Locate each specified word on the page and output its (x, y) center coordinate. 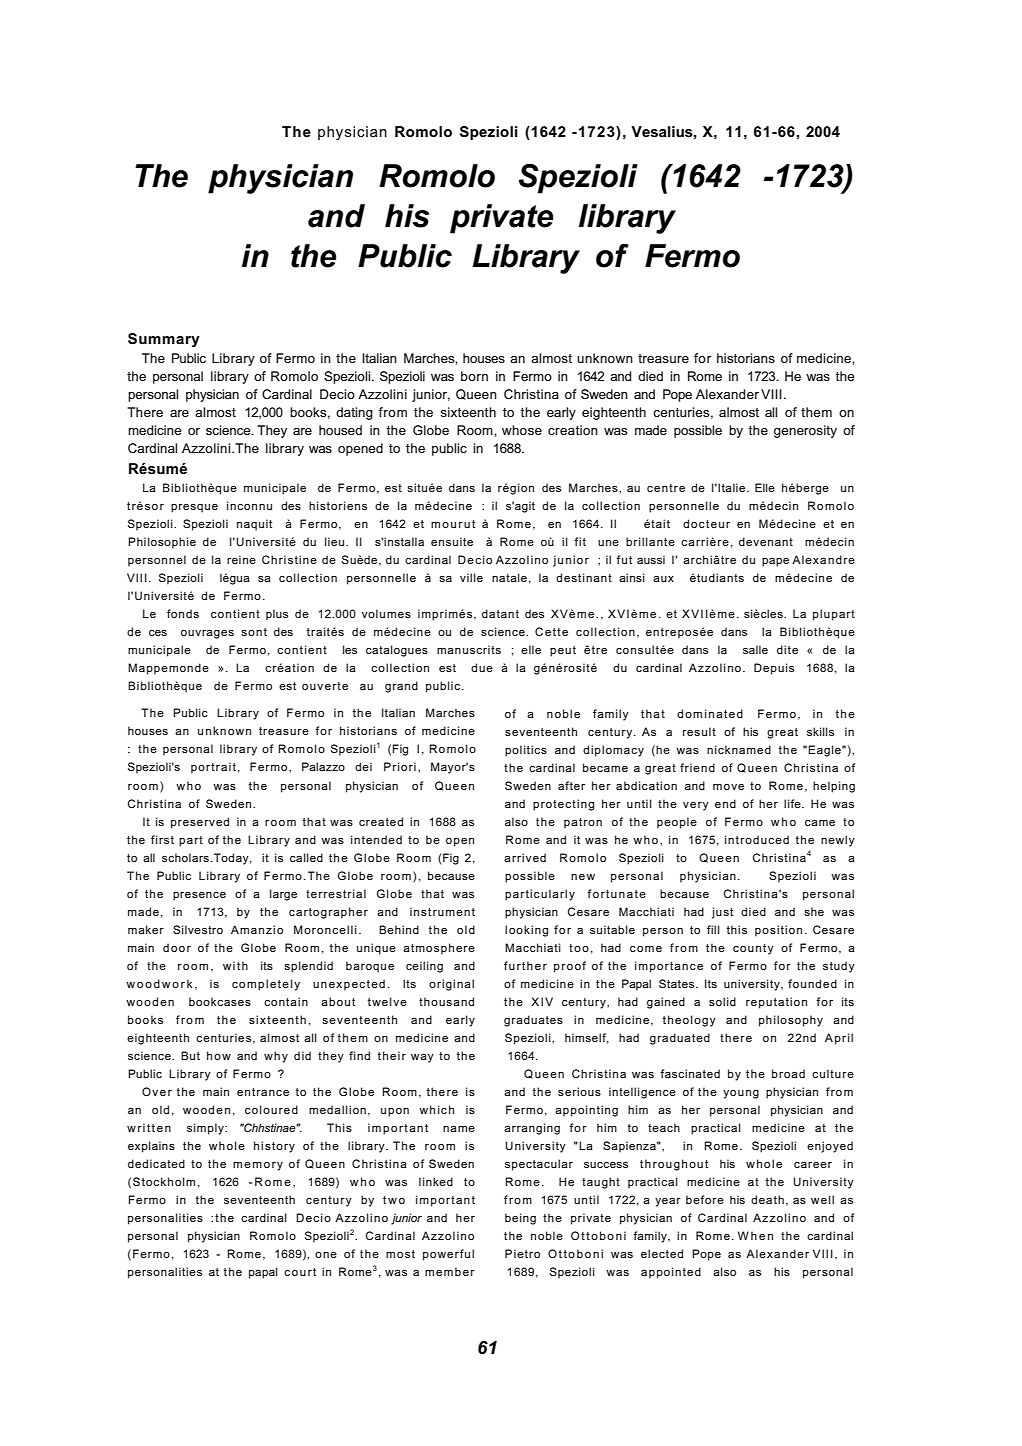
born (474, 376)
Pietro (522, 1253)
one (326, 1255)
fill (713, 929)
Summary (164, 340)
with (235, 965)
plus (277, 615)
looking (526, 931)
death (767, 1199)
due (482, 667)
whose (522, 430)
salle (755, 649)
